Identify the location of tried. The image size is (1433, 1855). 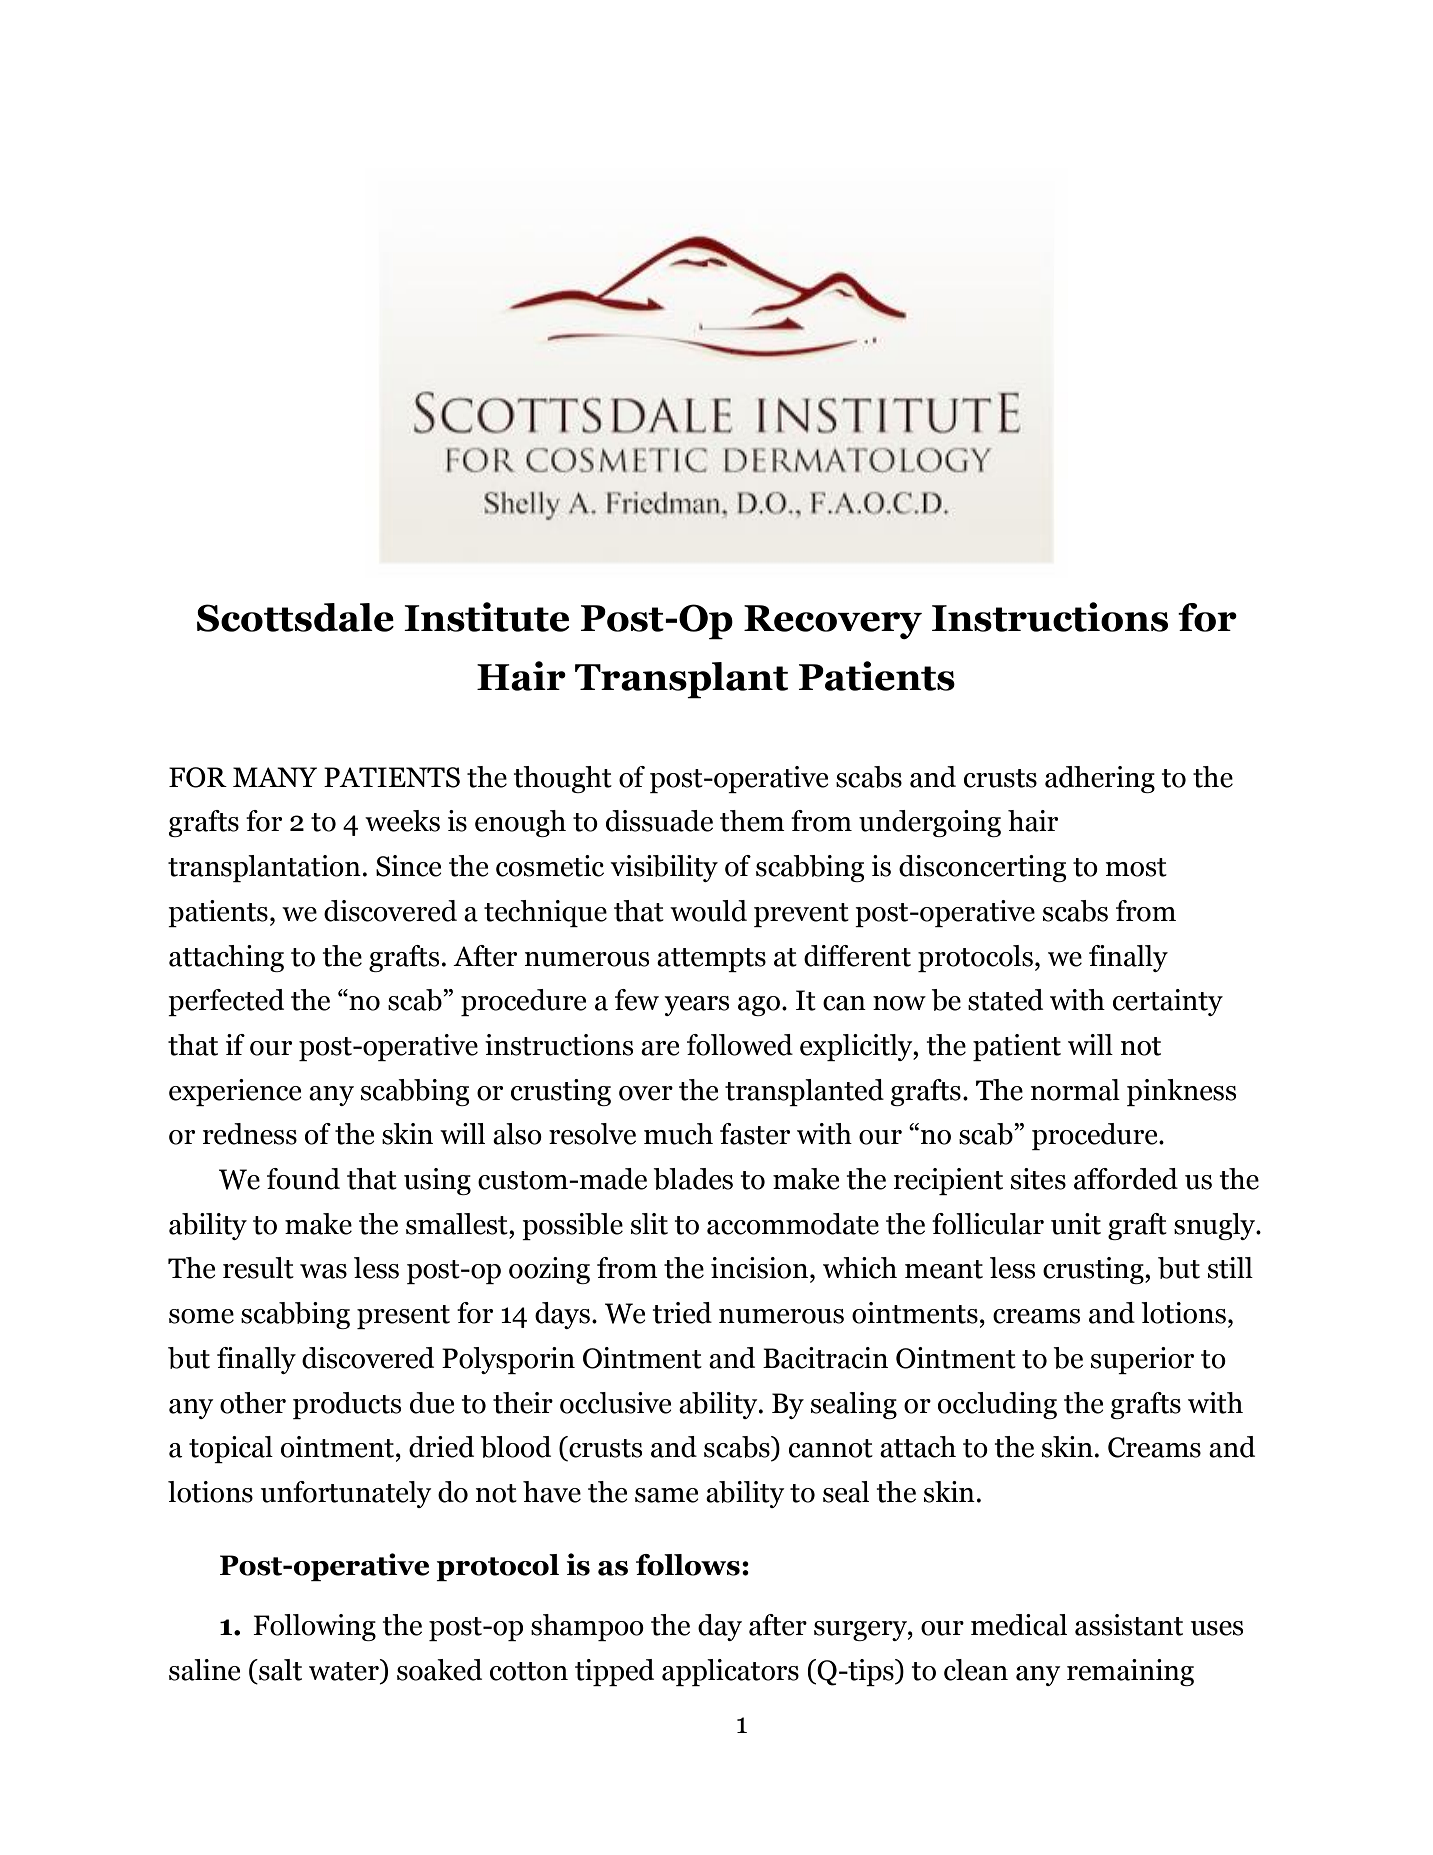
(682, 1313).
